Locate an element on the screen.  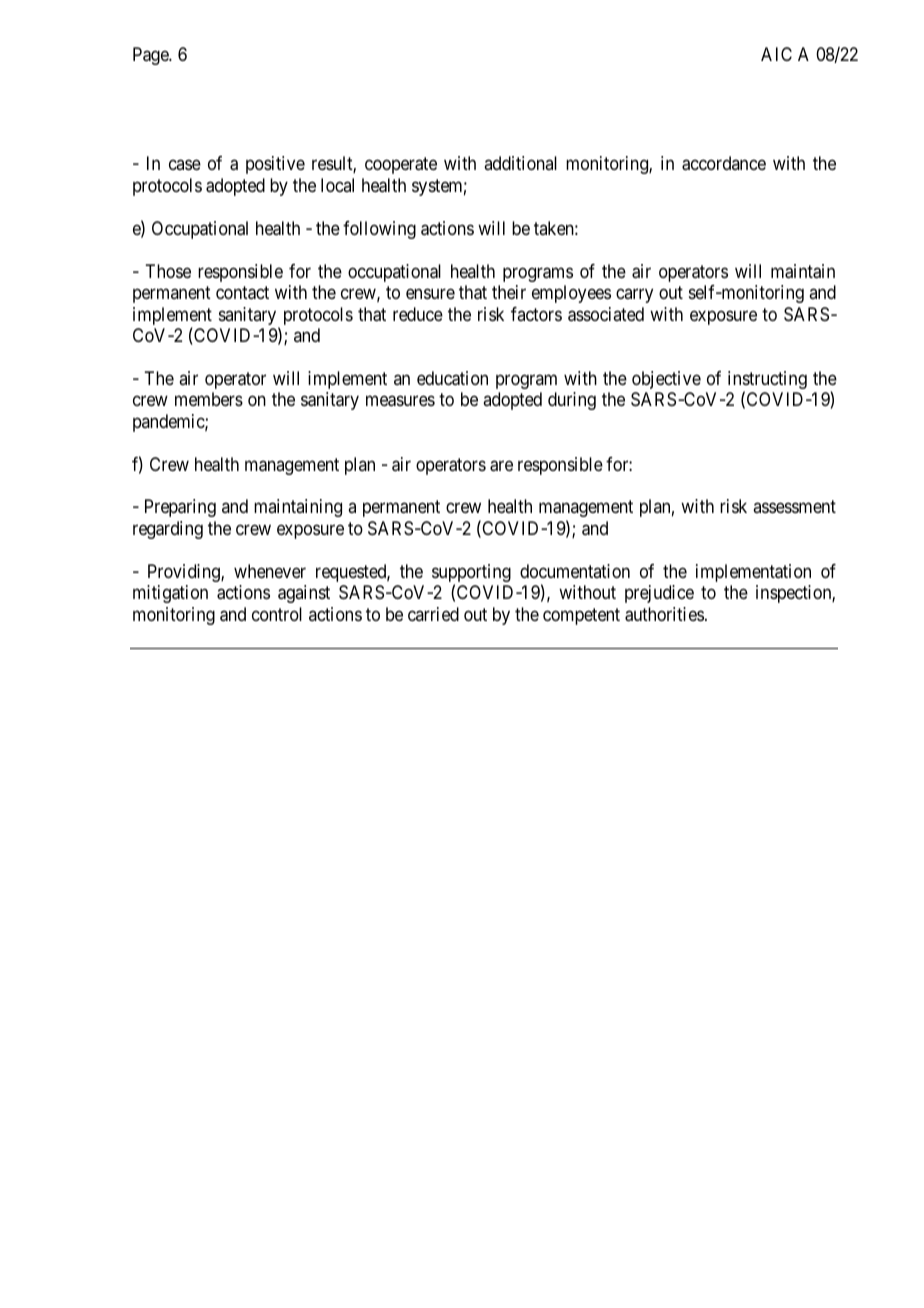
control is located at coordinates (277, 614).
